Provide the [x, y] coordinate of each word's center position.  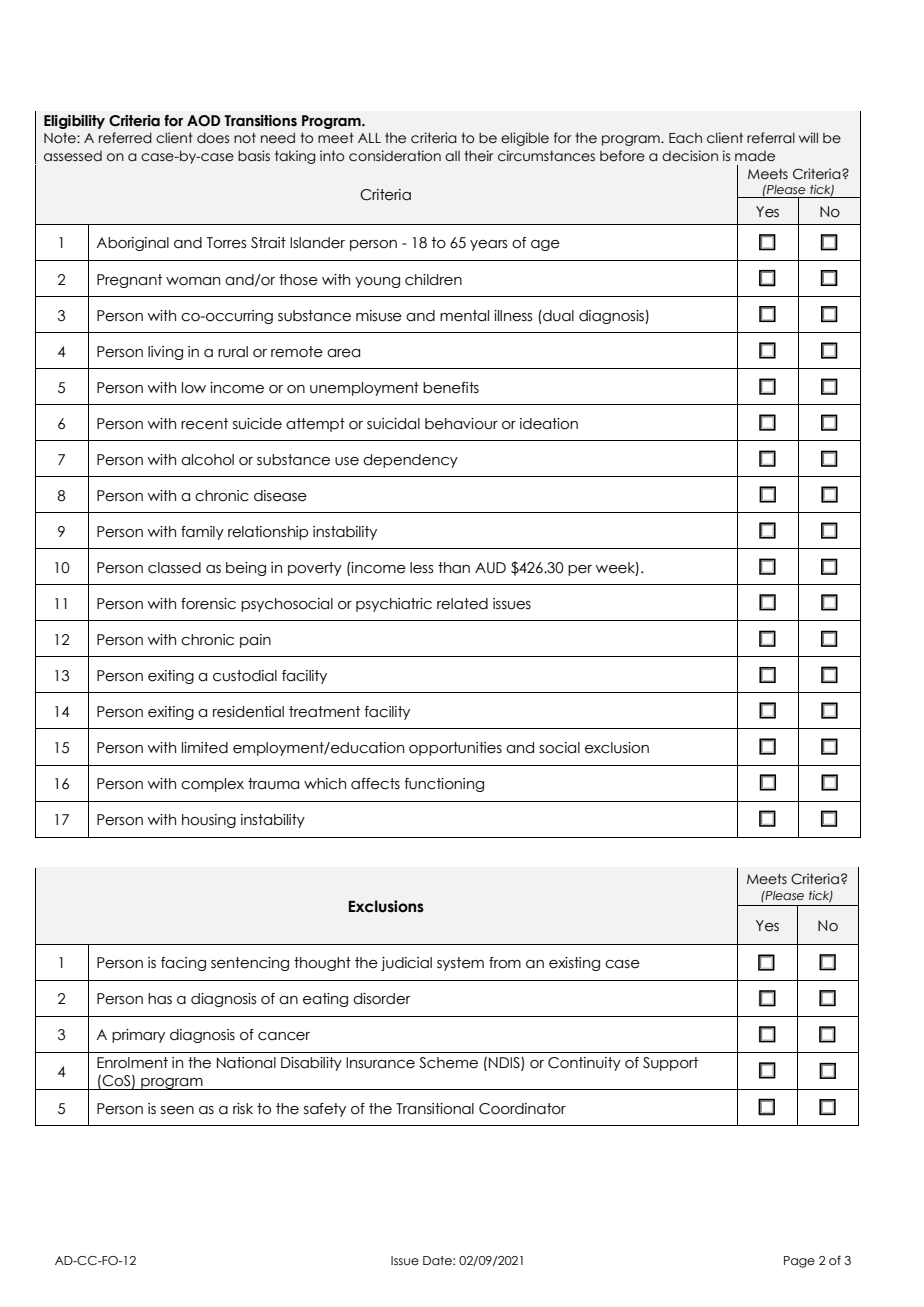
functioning [444, 785]
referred [125, 138]
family [202, 533]
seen [177, 1110]
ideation [549, 424]
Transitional [435, 1109]
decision [690, 156]
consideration [395, 156]
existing [574, 964]
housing [209, 821]
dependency [410, 461]
